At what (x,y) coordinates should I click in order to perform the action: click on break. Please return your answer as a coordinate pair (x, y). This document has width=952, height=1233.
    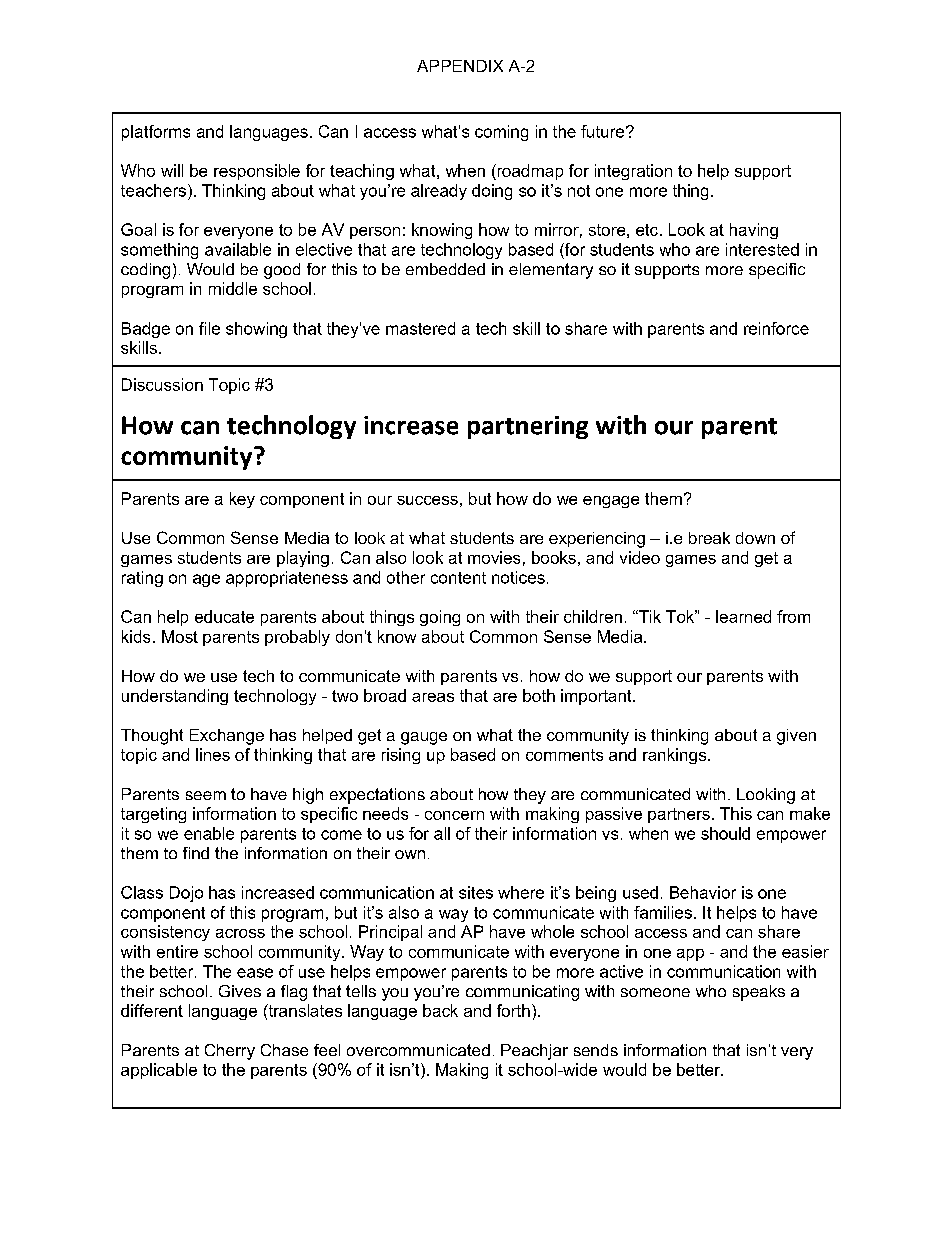
    Looking at the image, I should click on (709, 538).
